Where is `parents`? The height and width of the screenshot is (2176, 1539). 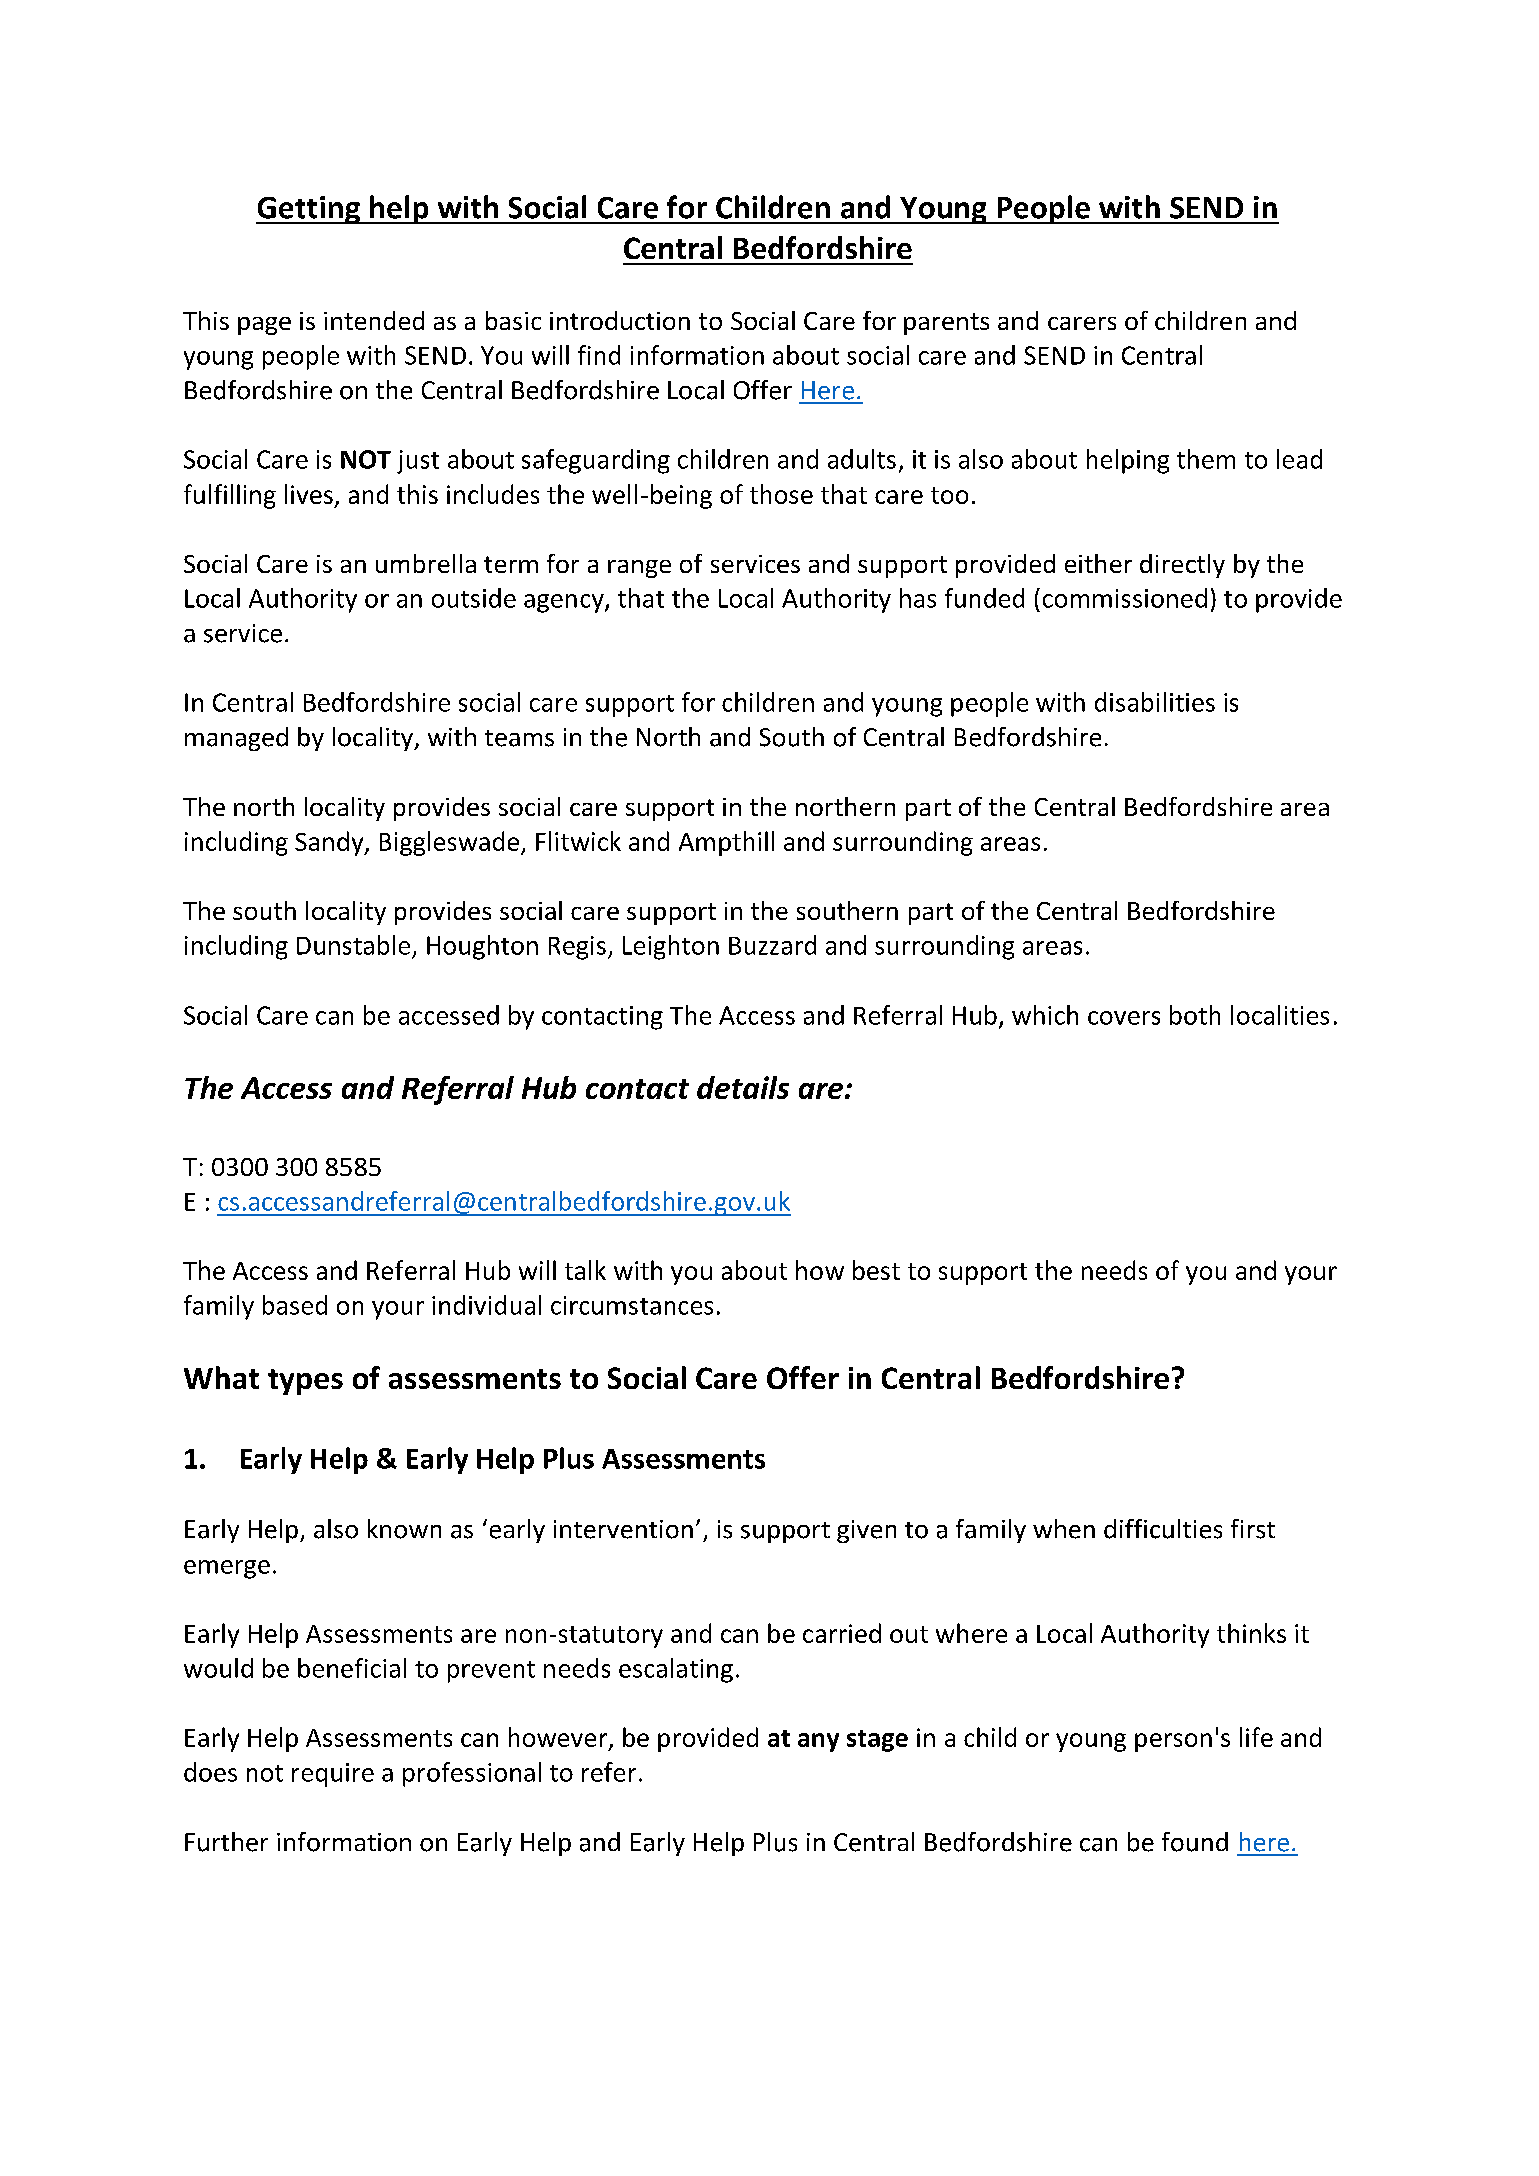 parents is located at coordinates (946, 324).
